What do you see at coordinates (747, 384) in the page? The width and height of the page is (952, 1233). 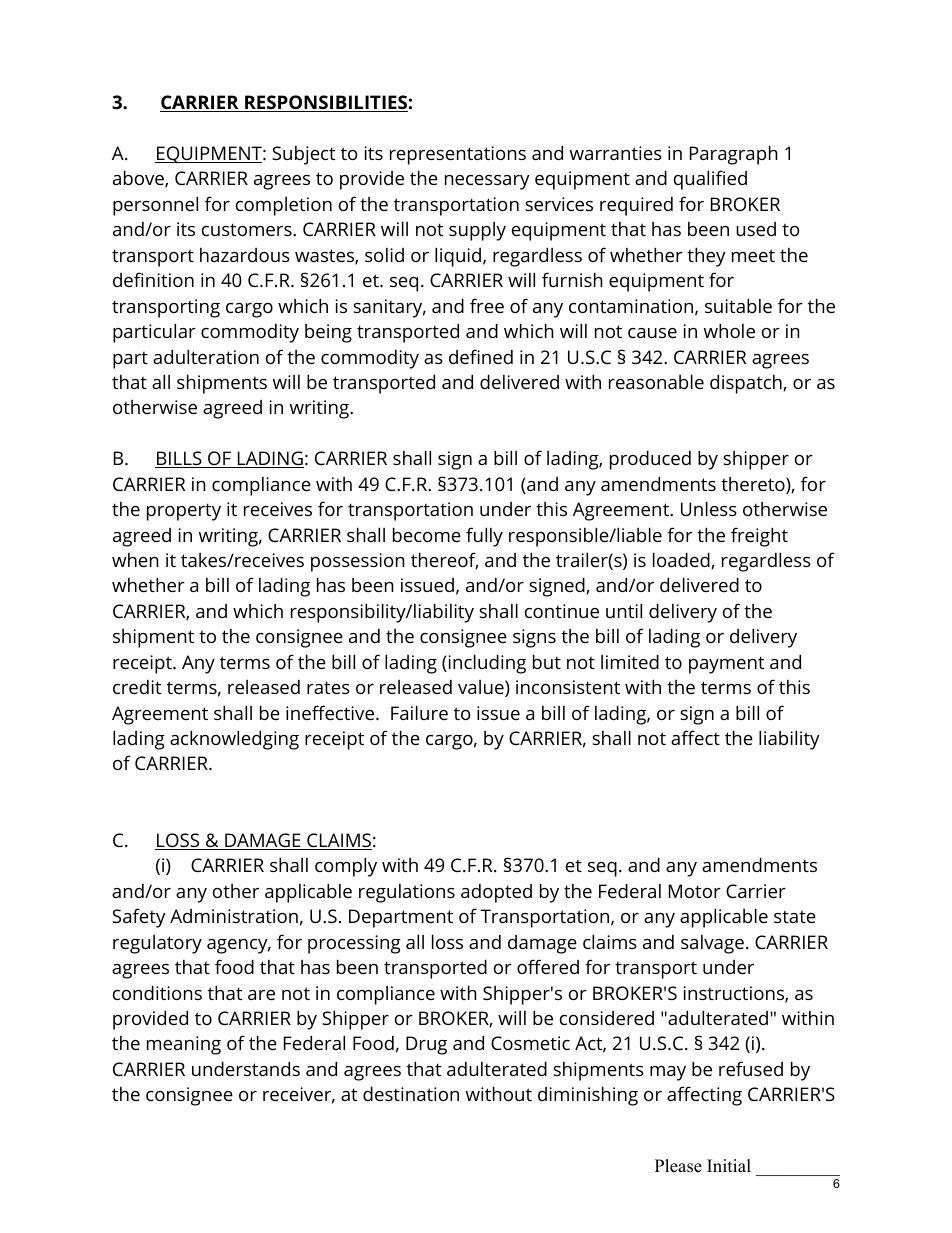 I see `dispatch` at bounding box center [747, 384].
